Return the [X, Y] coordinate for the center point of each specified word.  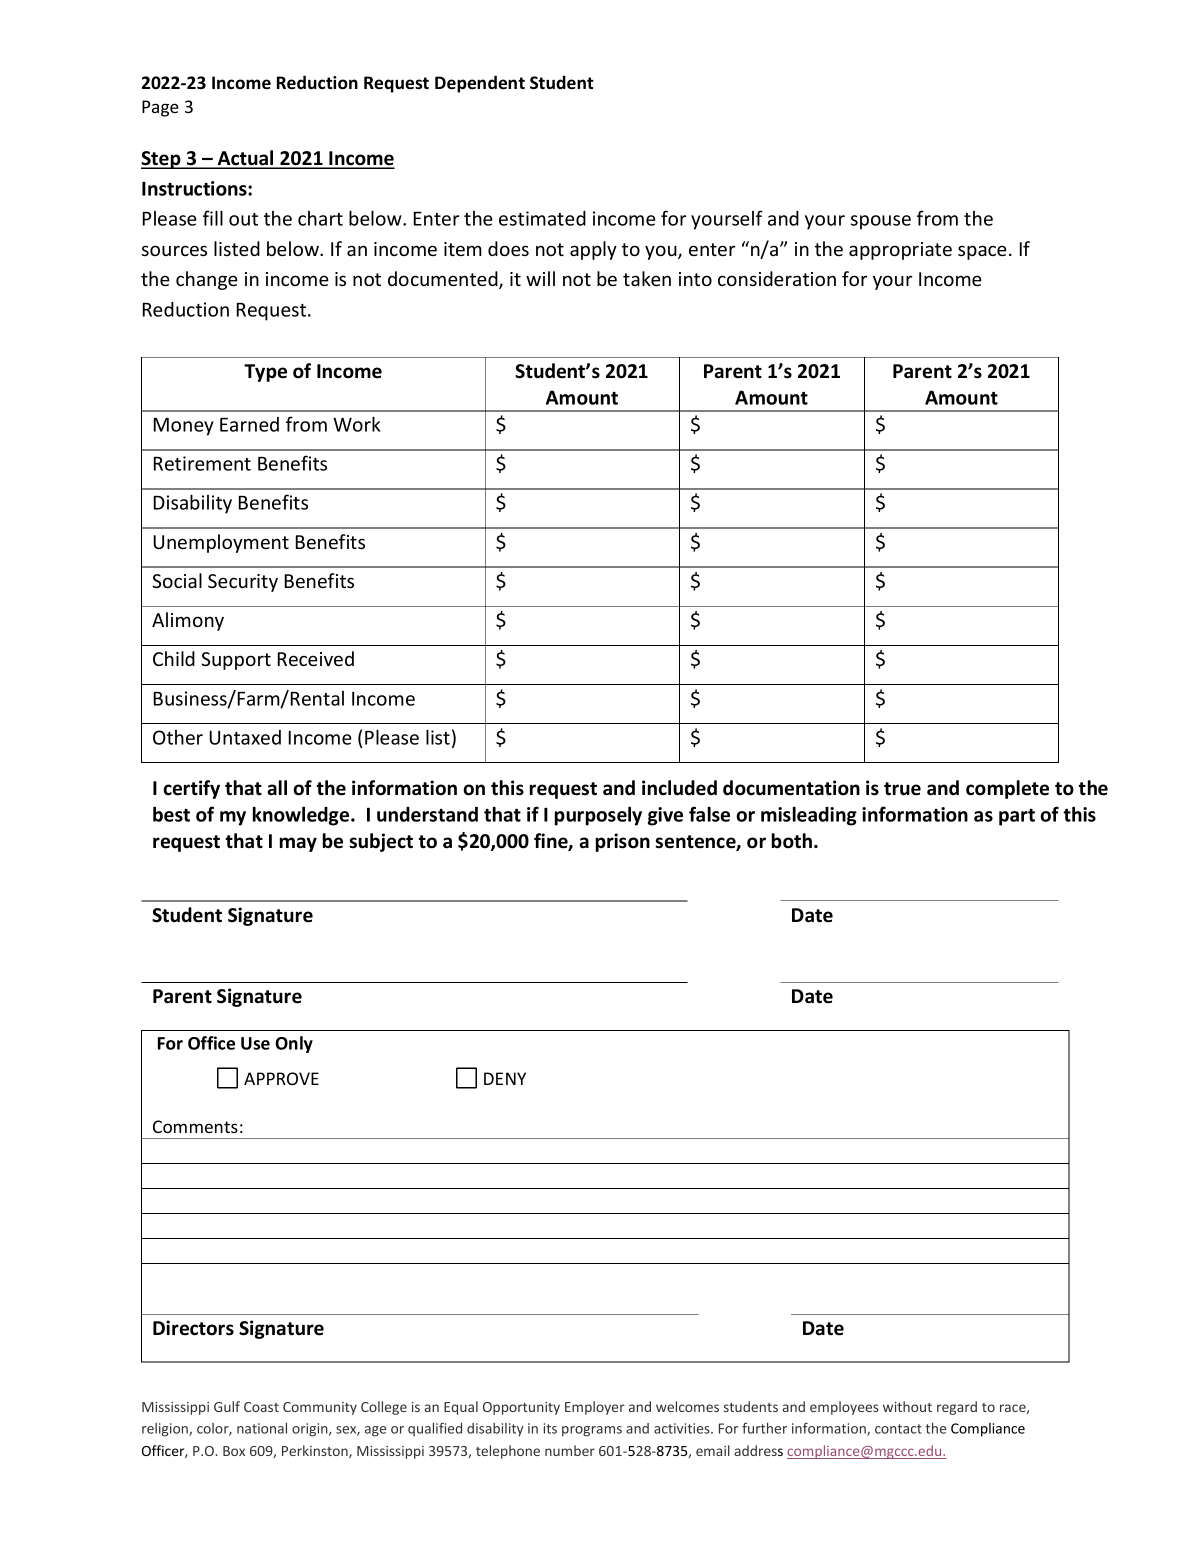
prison [623, 842]
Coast [261, 1407]
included [679, 788]
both [792, 841]
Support [236, 661]
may [298, 844]
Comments [195, 1126]
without [907, 1406]
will [540, 278]
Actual [245, 159]
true [902, 789]
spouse [881, 222]
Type [265, 373]
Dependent [480, 84]
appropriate [900, 251]
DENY [505, 1078]
